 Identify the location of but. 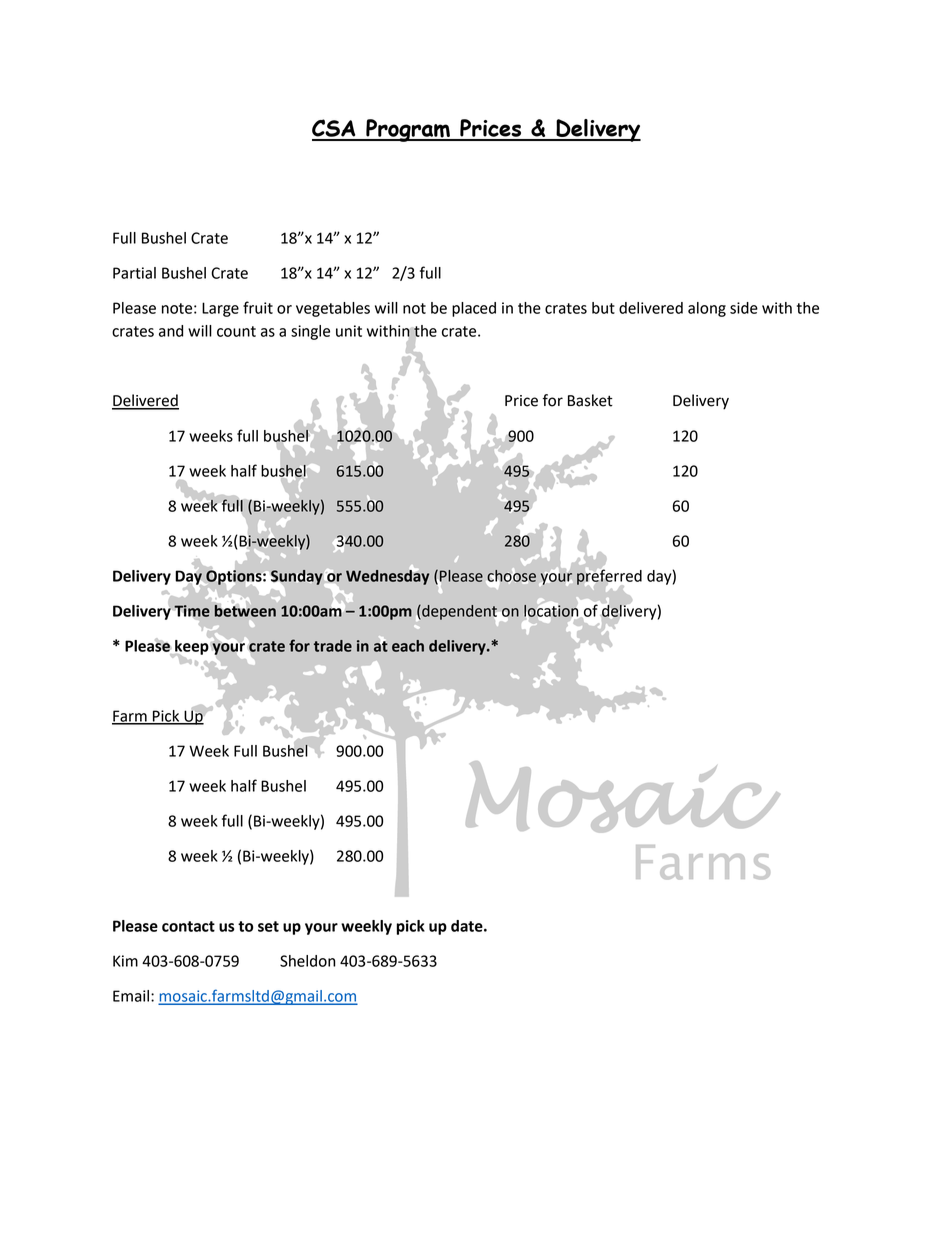
(603, 308).
